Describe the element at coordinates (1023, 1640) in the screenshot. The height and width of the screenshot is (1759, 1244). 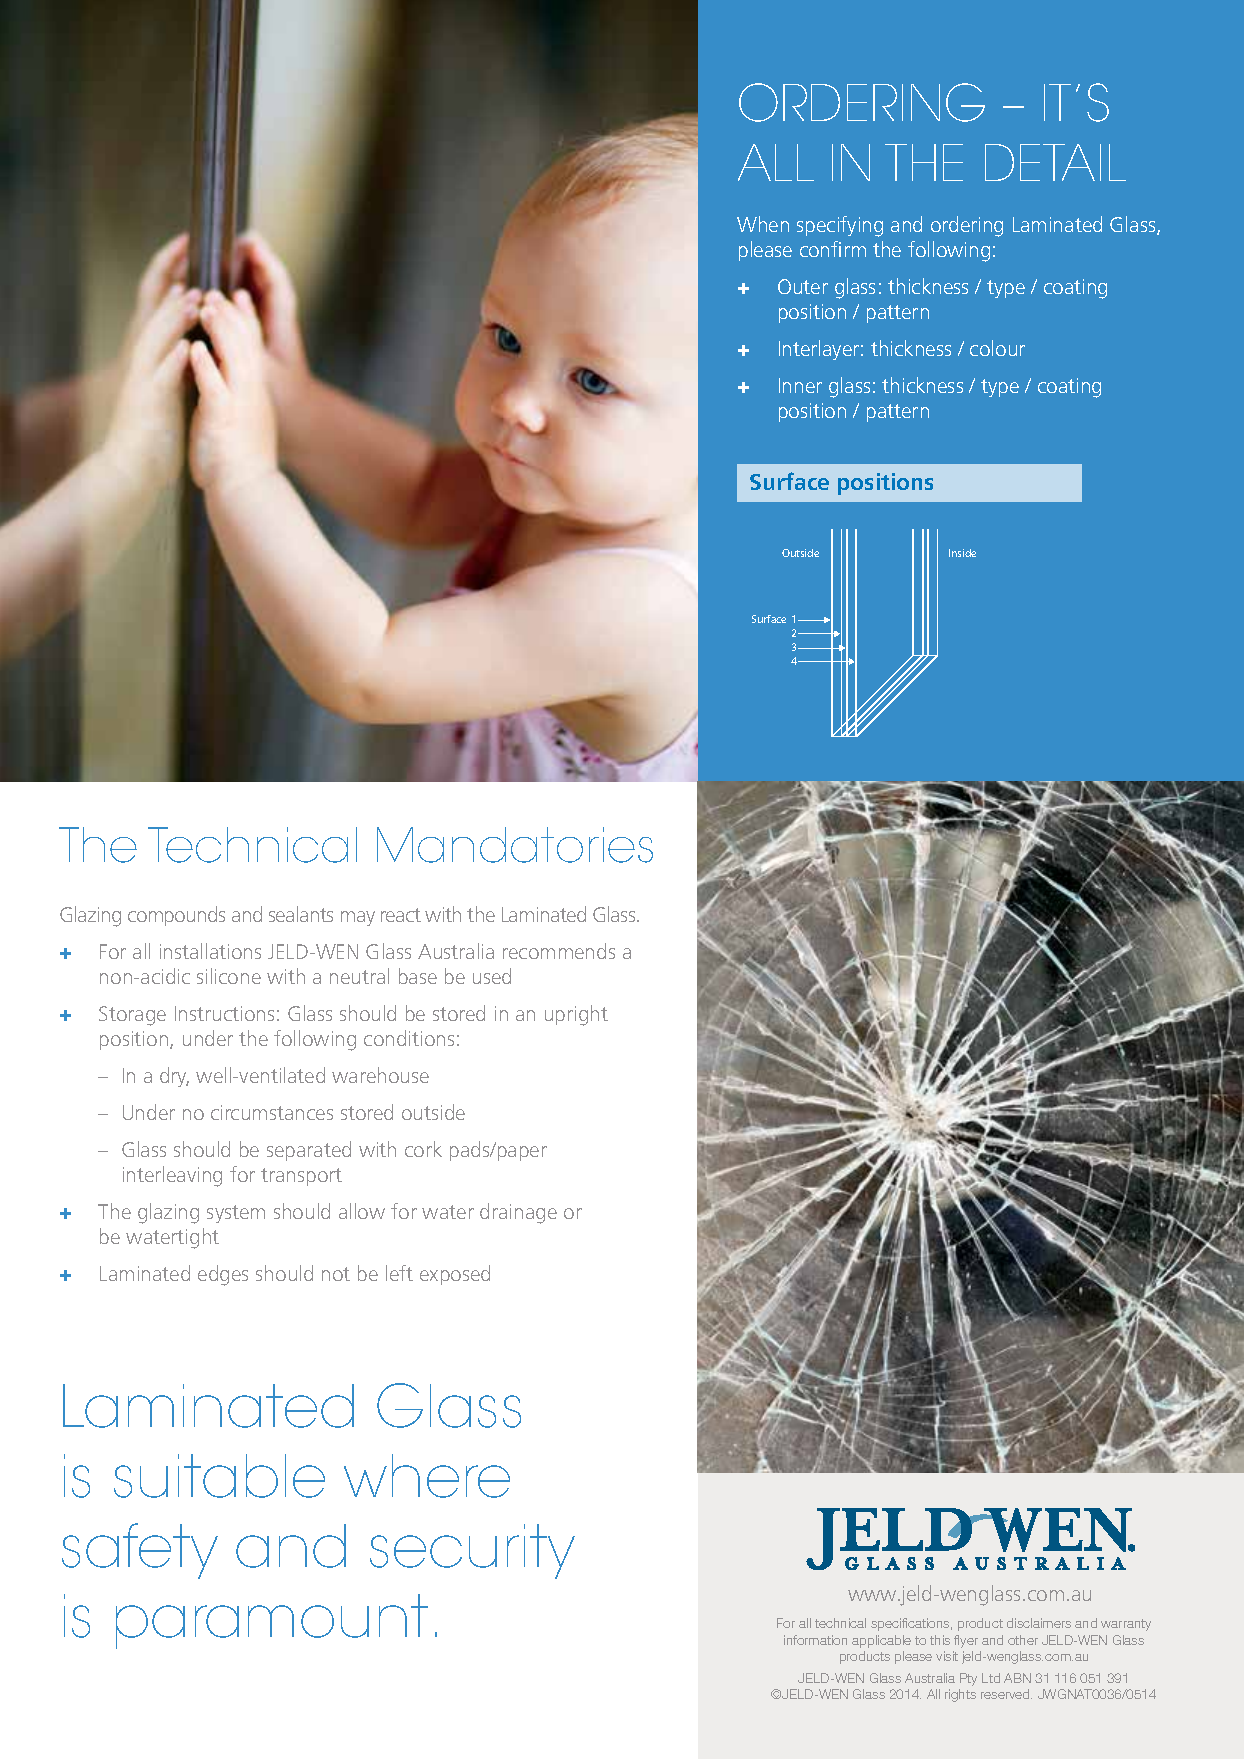
I see `other` at that location.
